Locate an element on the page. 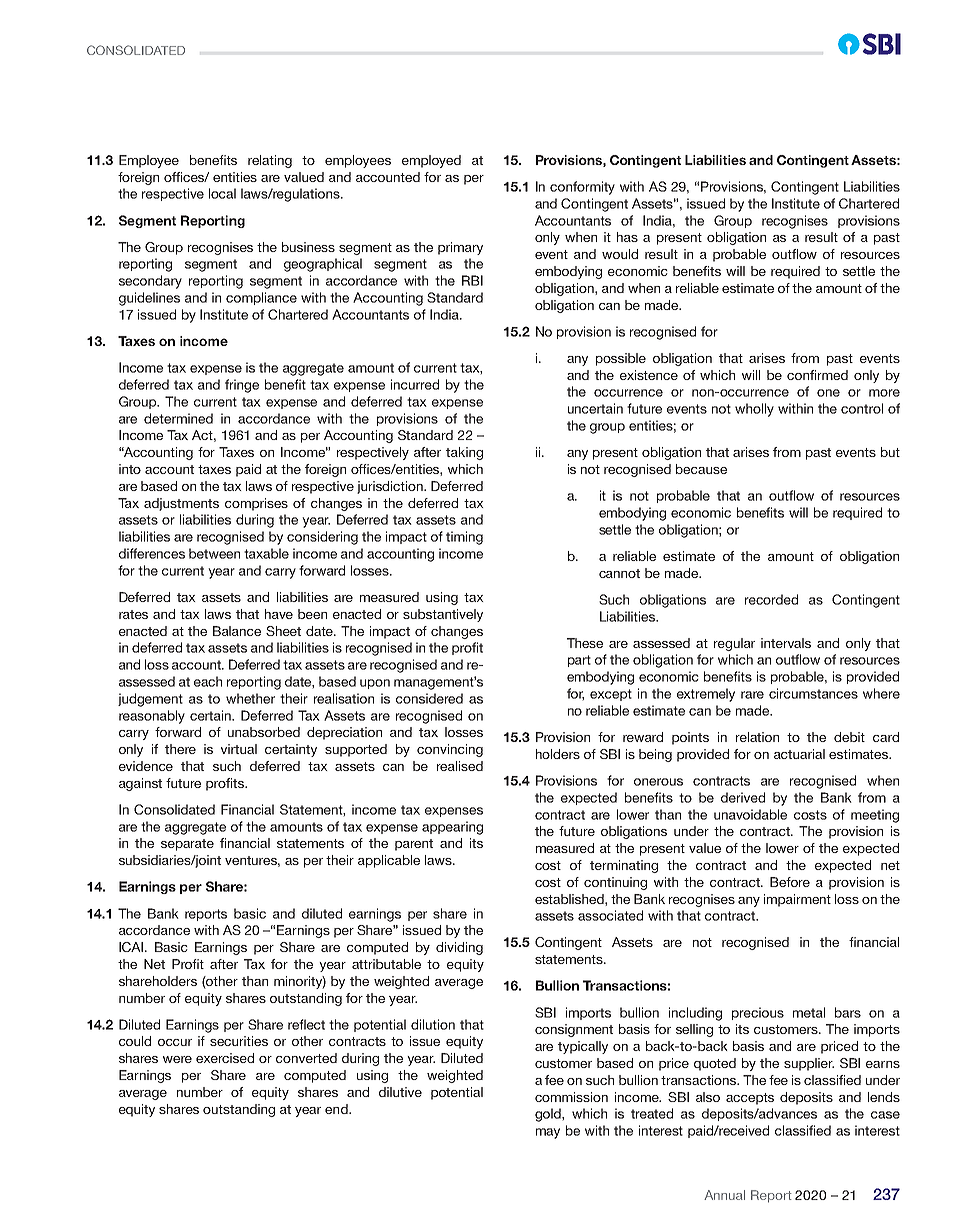  between is located at coordinates (214, 553).
